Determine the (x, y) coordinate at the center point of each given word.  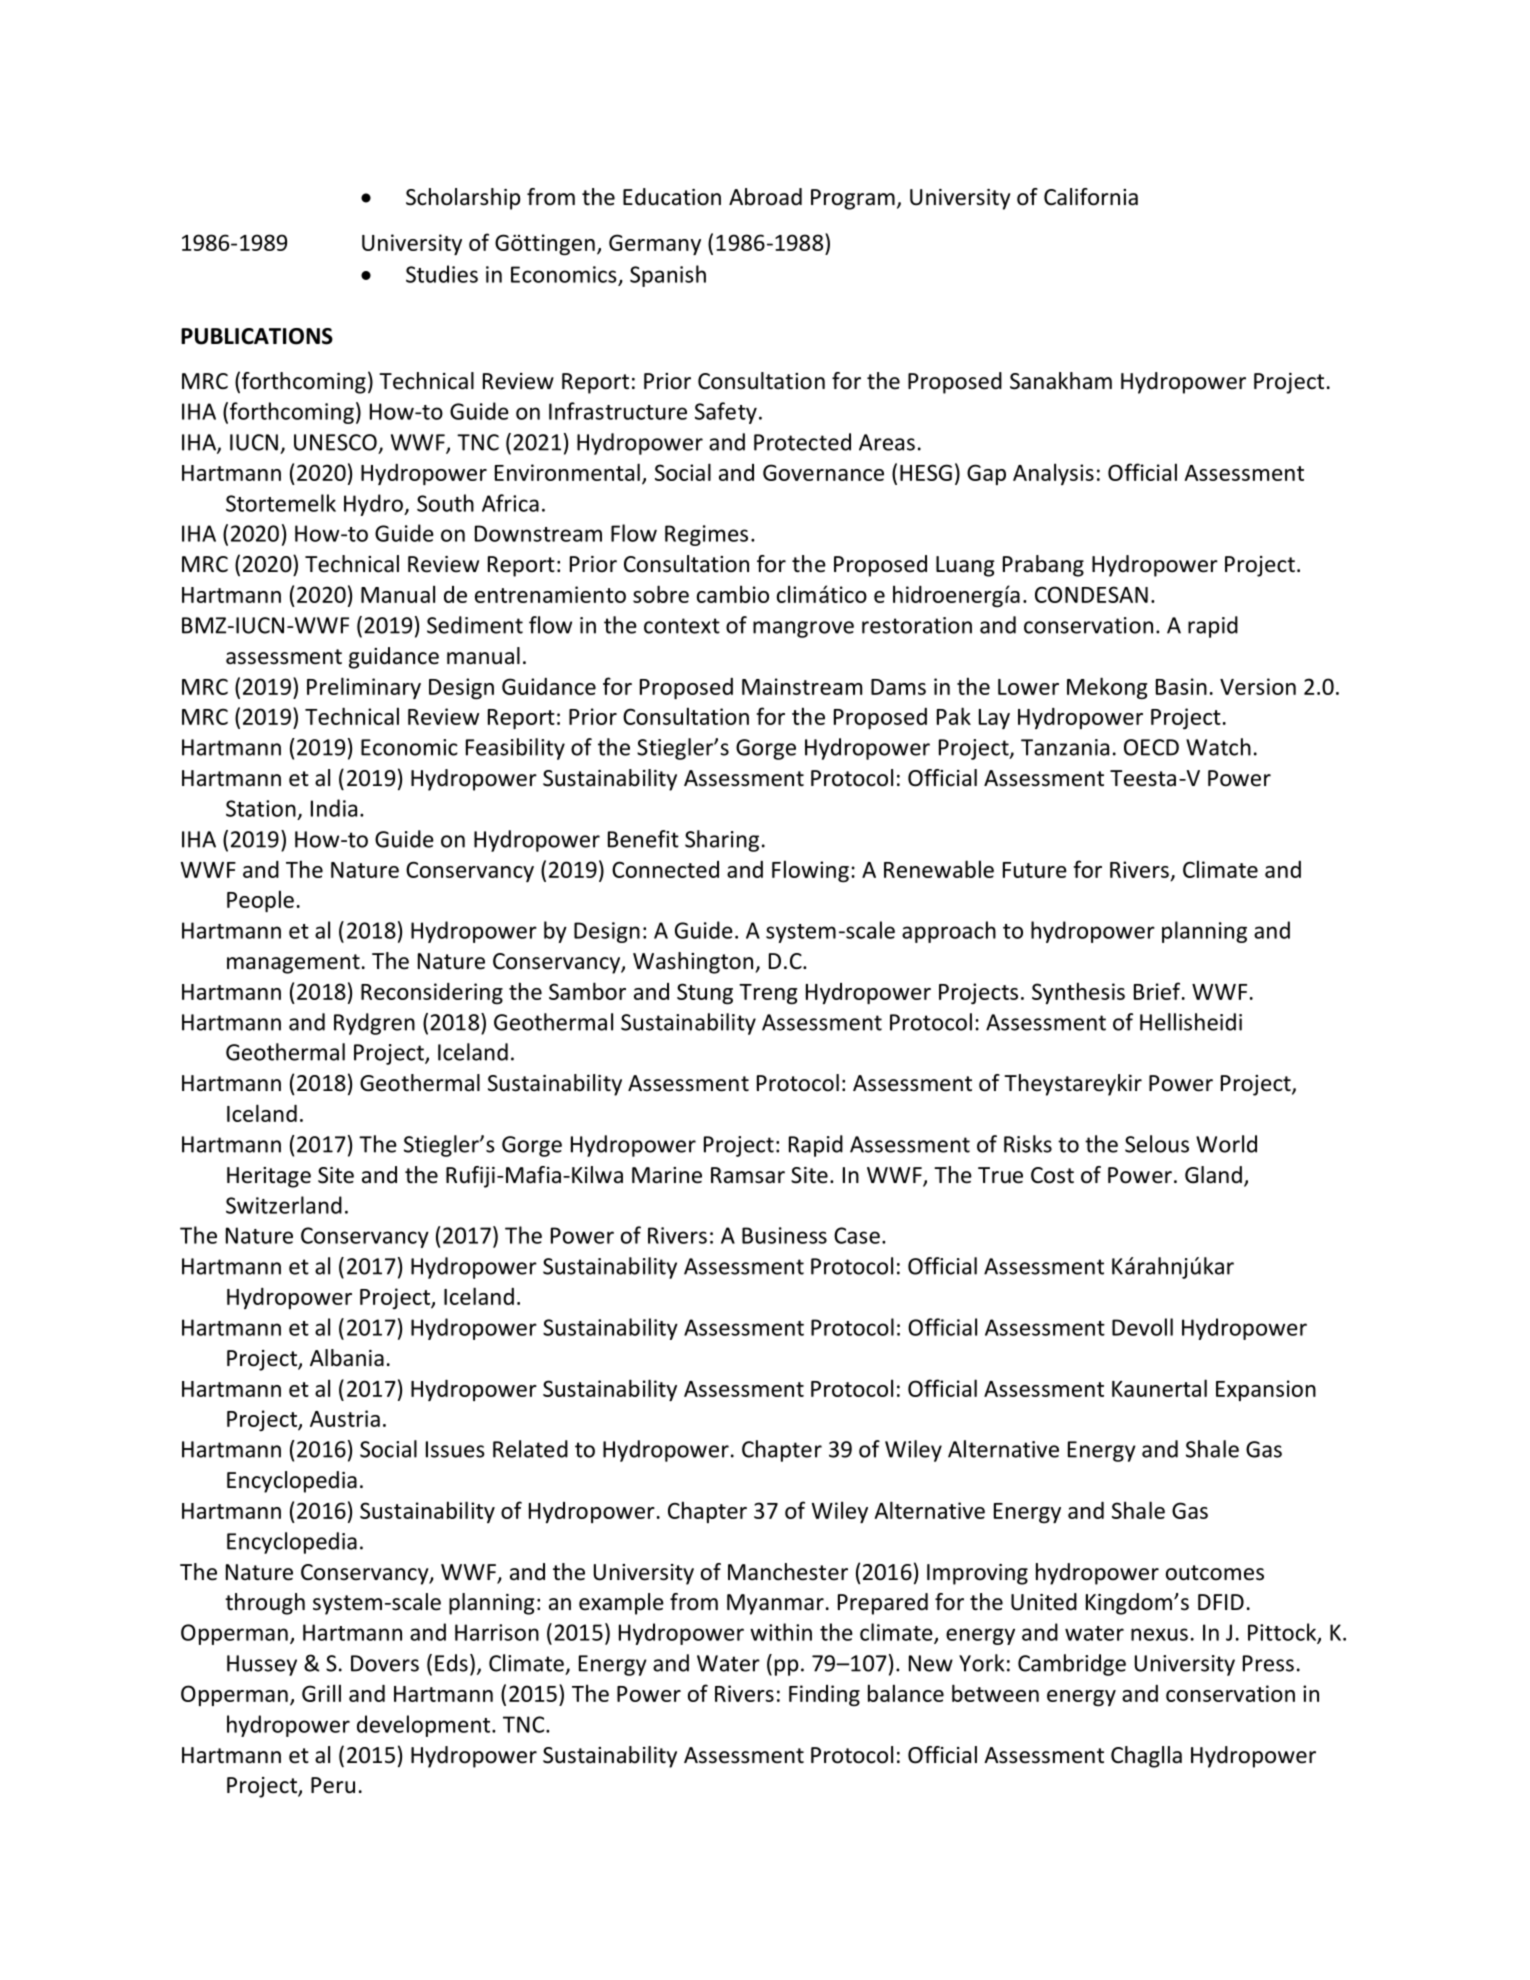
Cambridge (1072, 1665)
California (1091, 197)
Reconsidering (432, 993)
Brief (1158, 991)
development (425, 1726)
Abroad (765, 197)
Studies (442, 274)
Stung (705, 994)
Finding (824, 1695)
